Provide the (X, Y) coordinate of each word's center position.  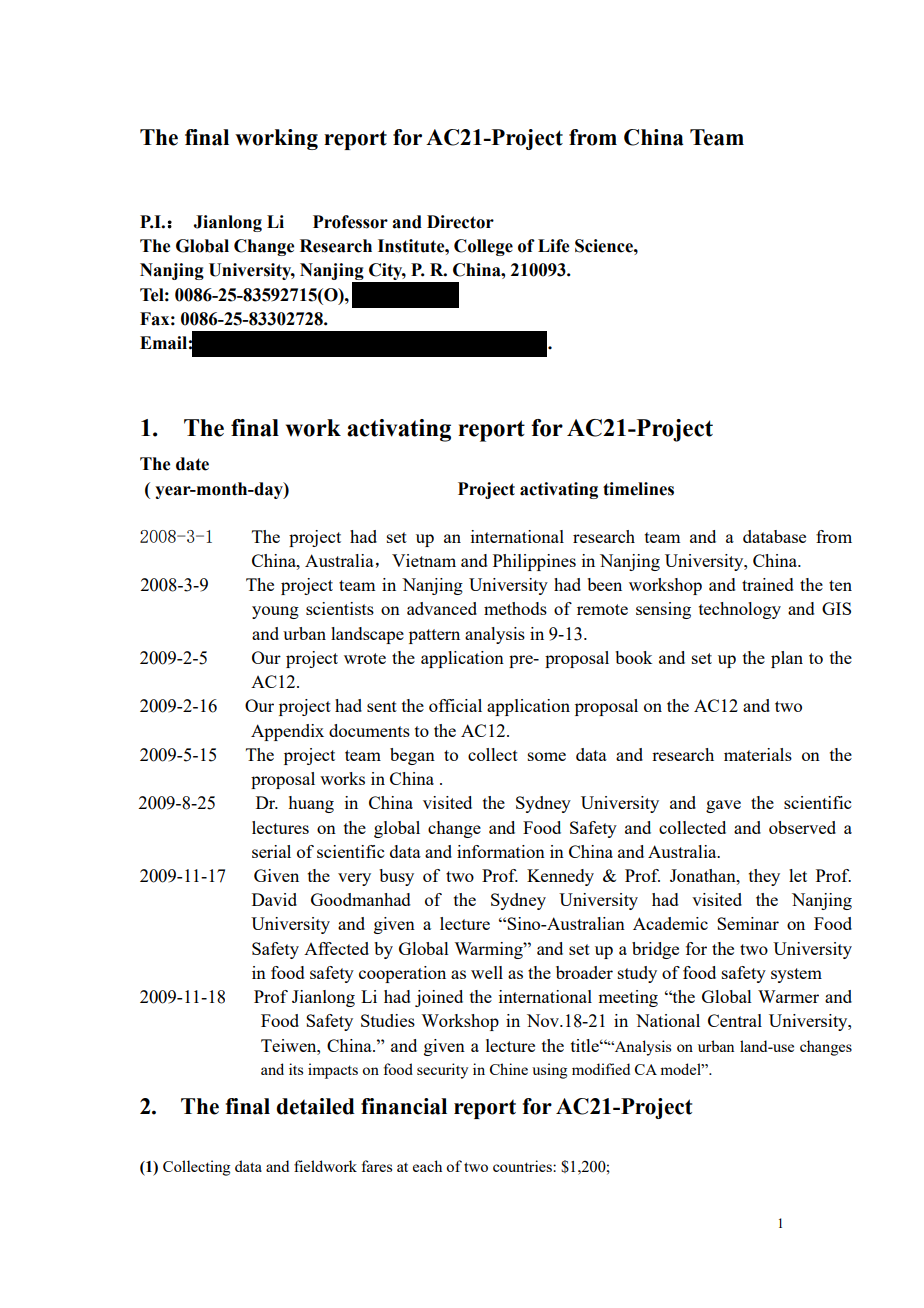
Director (460, 222)
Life (553, 246)
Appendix (287, 732)
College (483, 247)
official (455, 705)
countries (523, 1166)
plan (787, 659)
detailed (315, 1106)
